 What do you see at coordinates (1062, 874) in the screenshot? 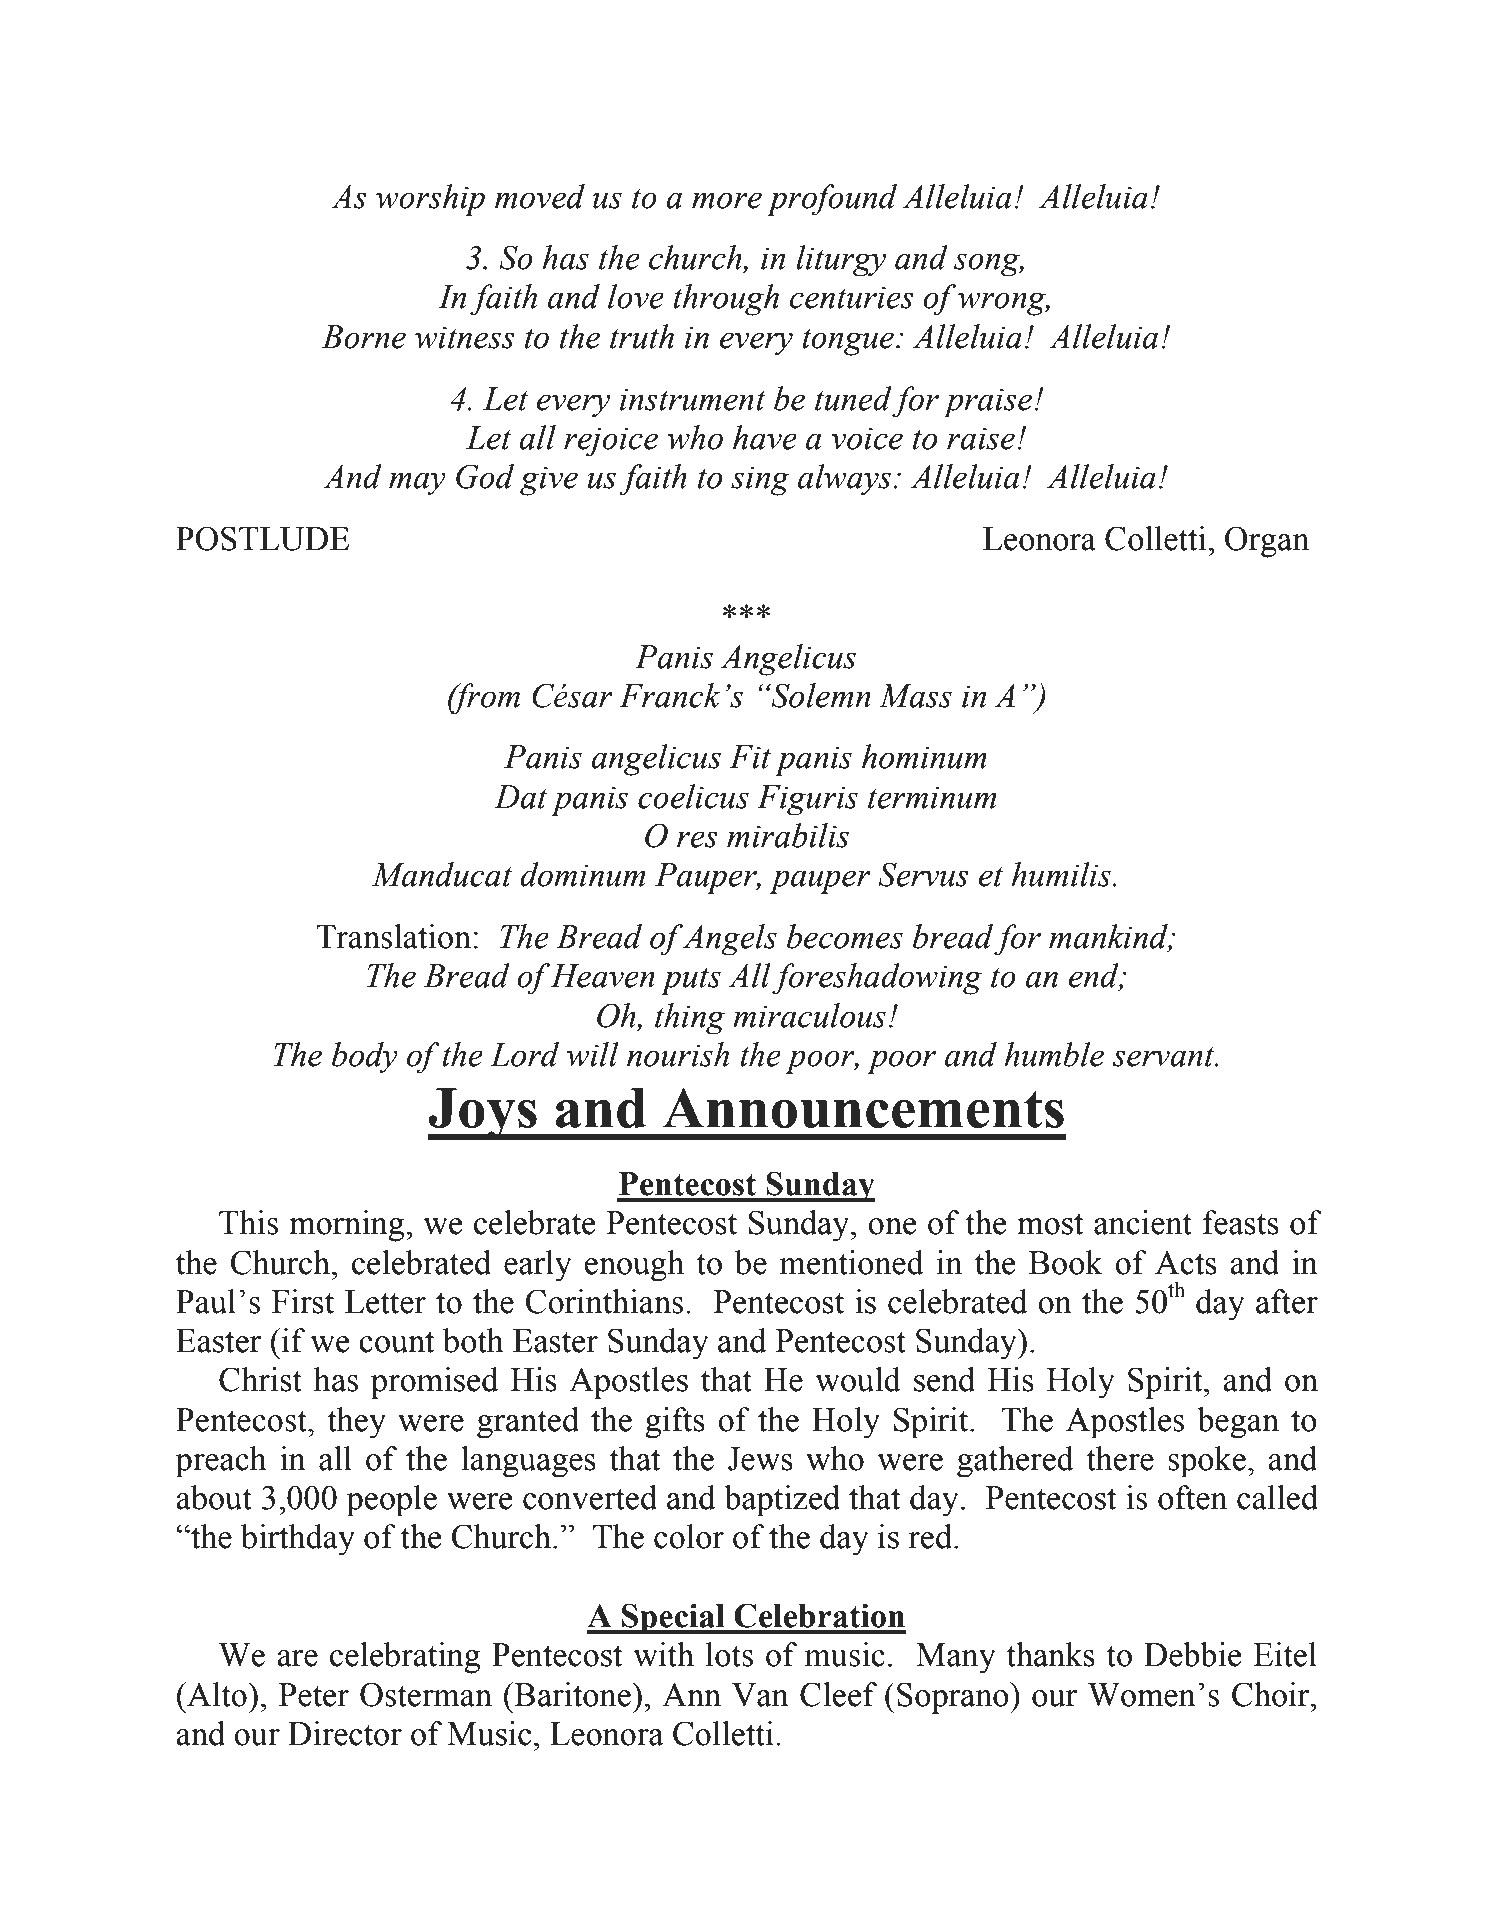
I see `humilis` at bounding box center [1062, 874].
